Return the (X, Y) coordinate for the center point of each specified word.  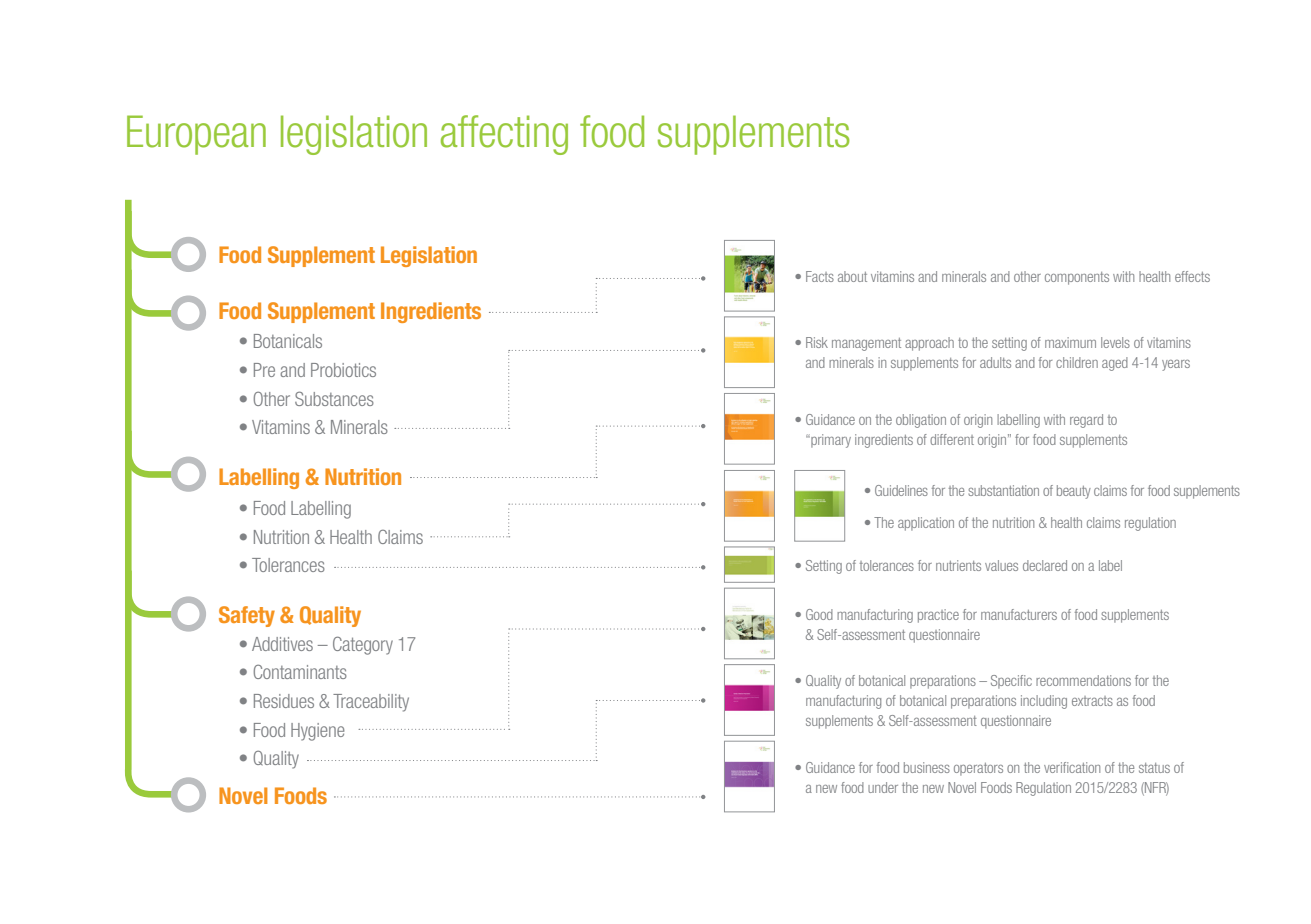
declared (1045, 565)
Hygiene (318, 732)
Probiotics (343, 370)
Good (819, 614)
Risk (817, 342)
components (1077, 278)
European (196, 135)
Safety (247, 616)
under (883, 787)
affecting (504, 135)
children (1077, 362)
